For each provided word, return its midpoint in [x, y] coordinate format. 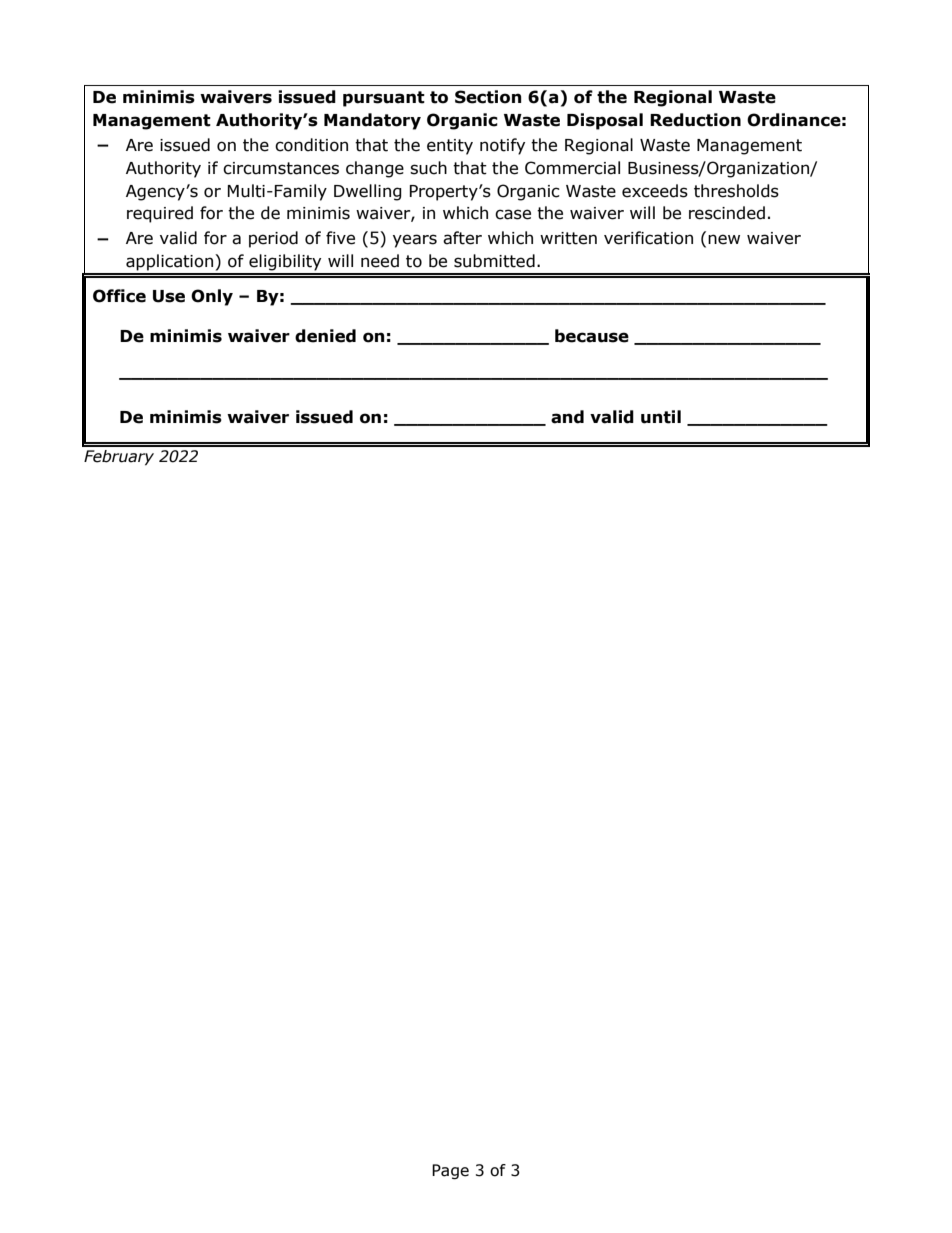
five [340, 238]
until [661, 417]
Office [119, 296]
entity [450, 147]
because [592, 336]
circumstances [281, 168]
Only [212, 297]
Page [450, 1171]
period [273, 239]
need [380, 261]
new [724, 239]
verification [648, 238]
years [415, 241]
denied [325, 336]
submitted [494, 261]
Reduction [695, 120]
